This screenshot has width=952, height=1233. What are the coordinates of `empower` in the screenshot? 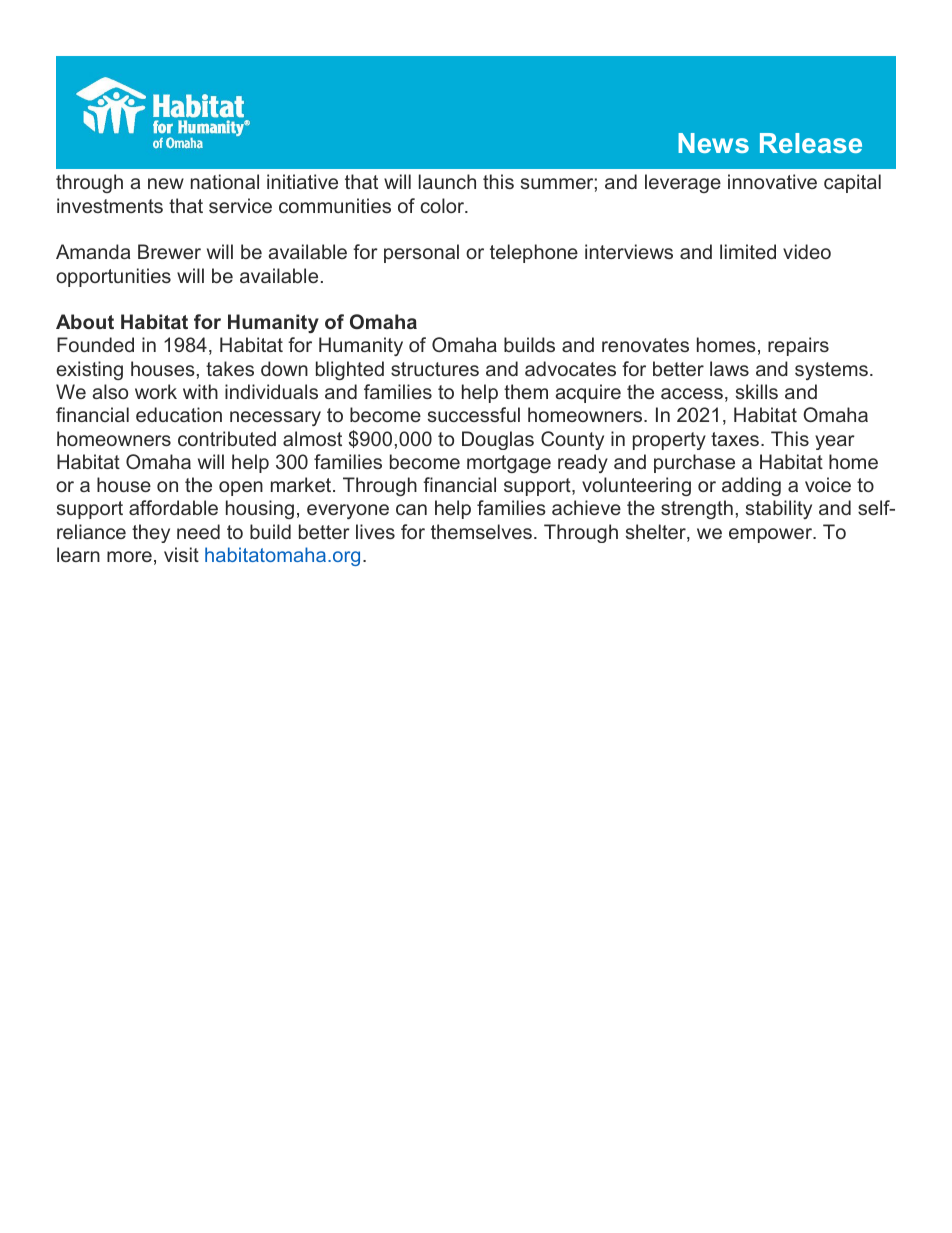 It's located at (772, 535).
